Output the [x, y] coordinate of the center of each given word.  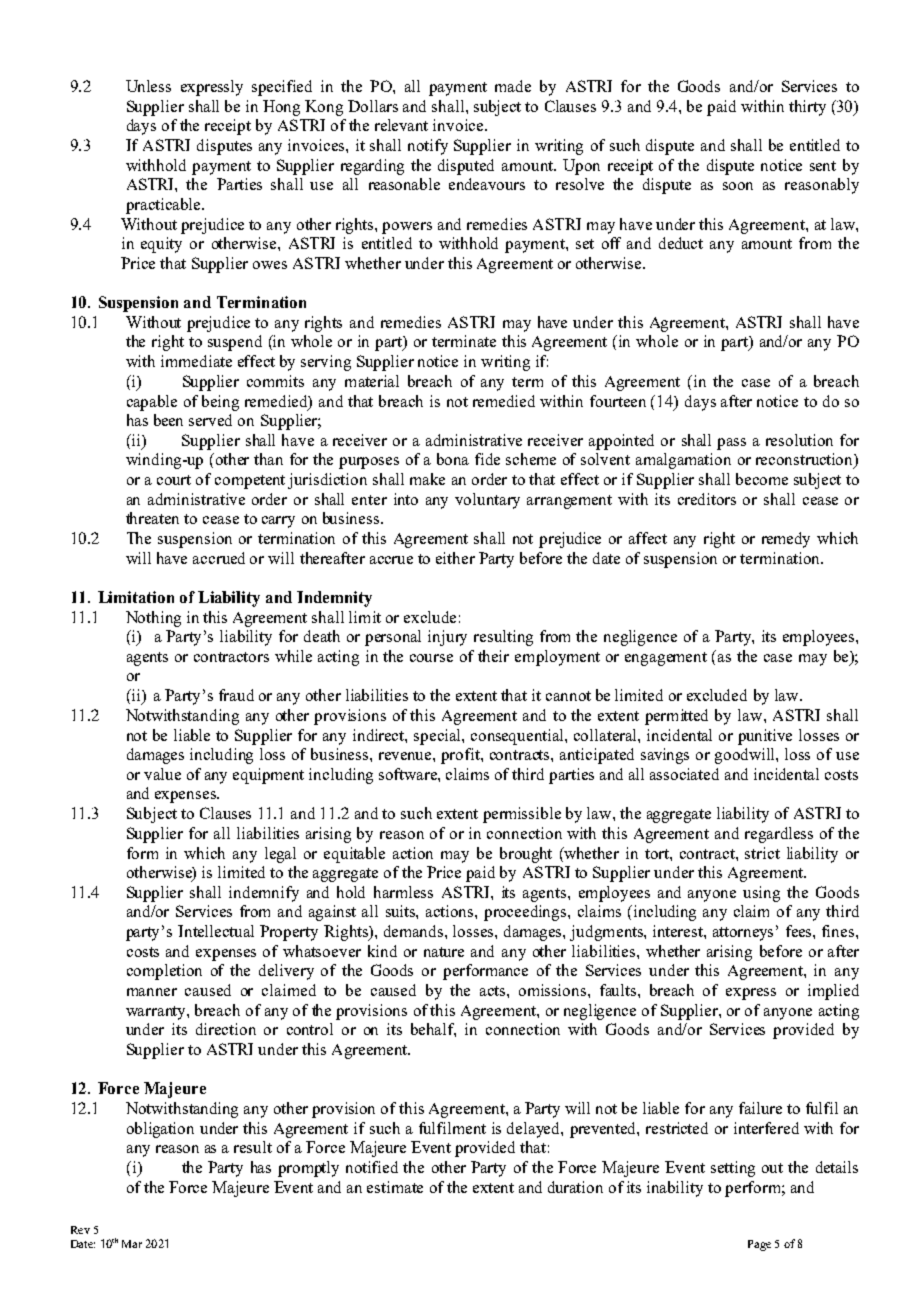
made [513, 86]
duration [575, 1187]
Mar [132, 1244]
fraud [236, 695]
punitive [765, 737]
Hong [281, 108]
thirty [807, 108]
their [493, 656]
